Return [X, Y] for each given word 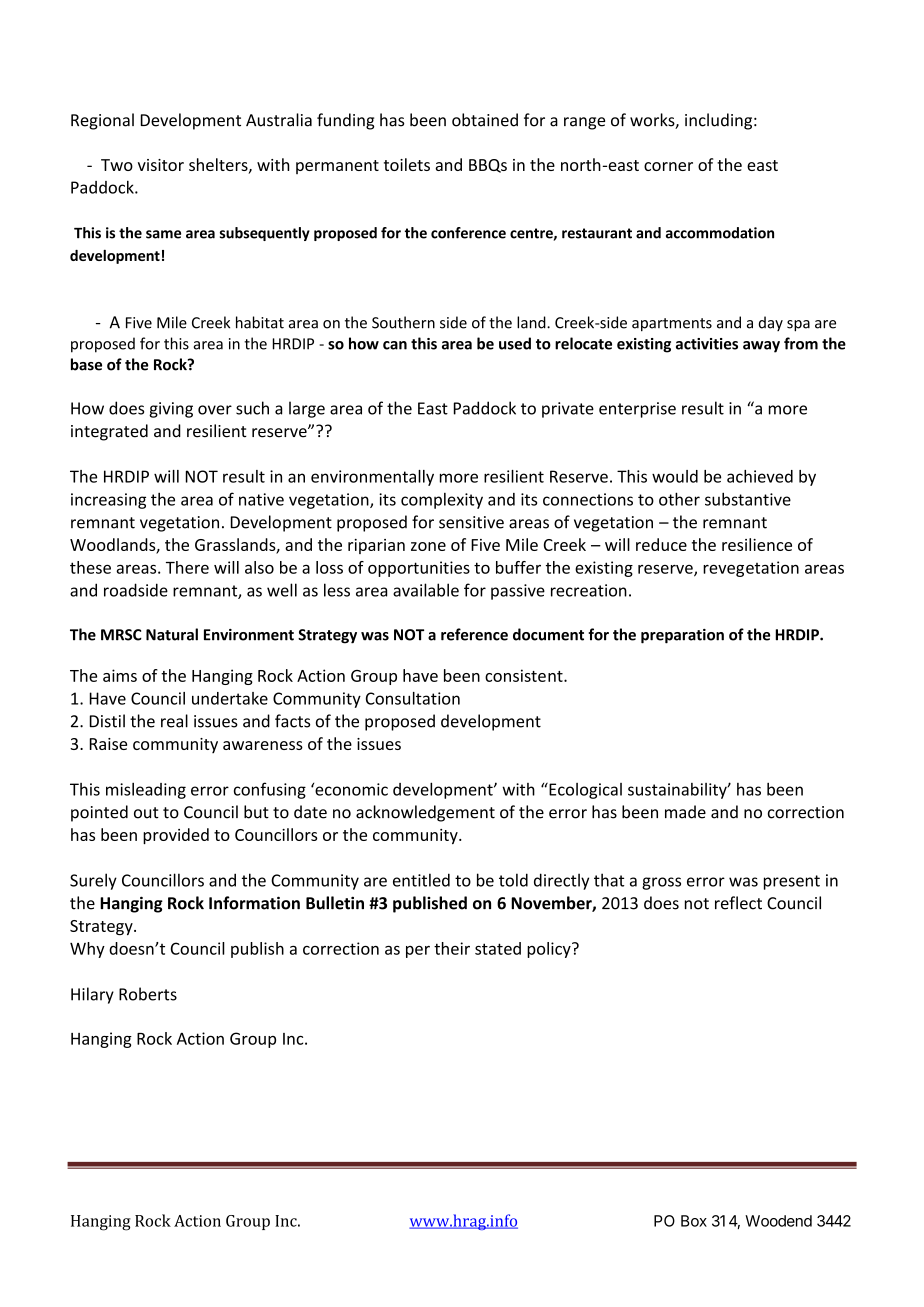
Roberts [148, 994]
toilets [407, 164]
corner [668, 166]
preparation [682, 636]
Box [694, 1221]
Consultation [413, 698]
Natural [172, 634]
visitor [161, 165]
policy [550, 950]
